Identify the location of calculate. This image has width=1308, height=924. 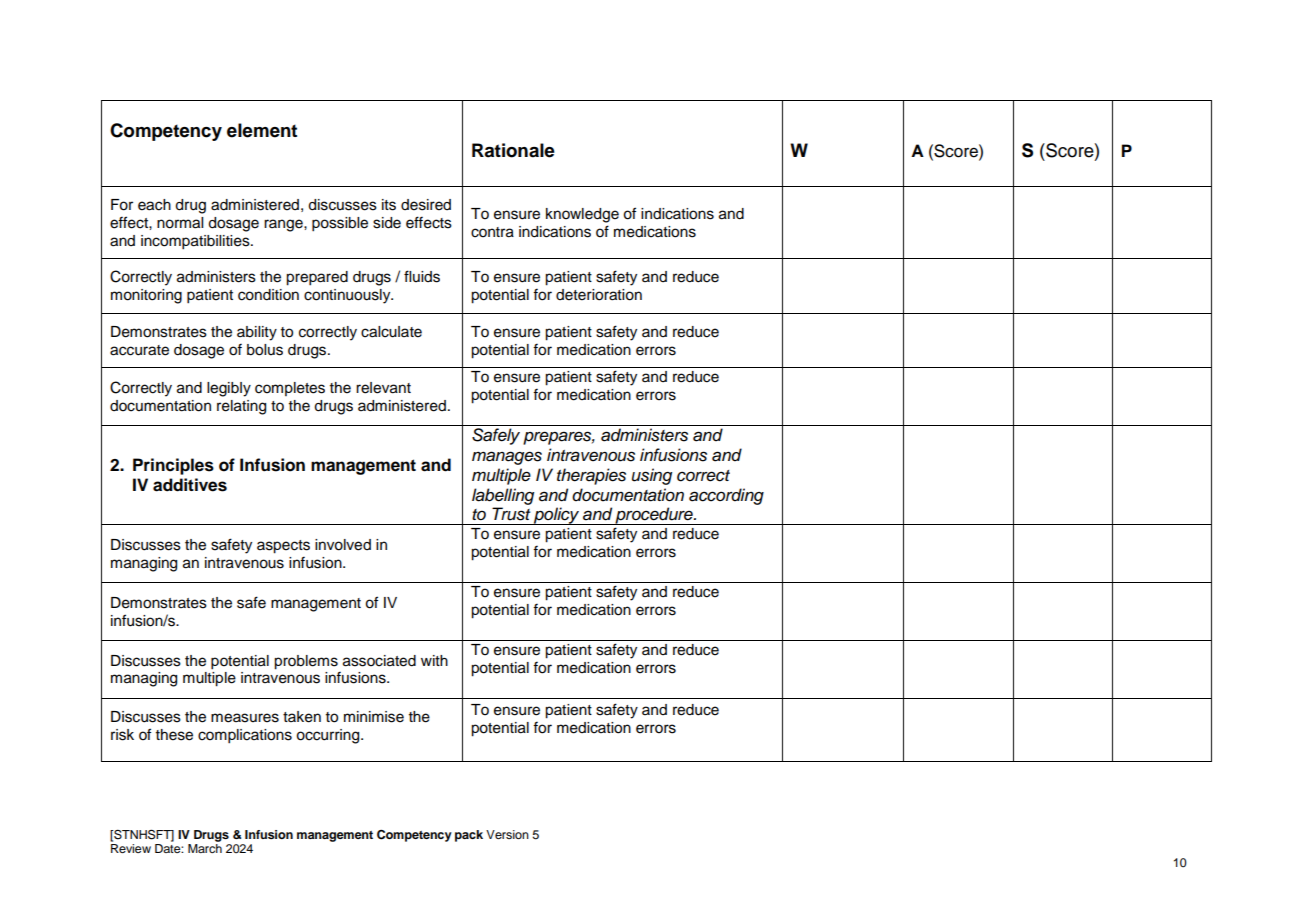
(391, 332).
